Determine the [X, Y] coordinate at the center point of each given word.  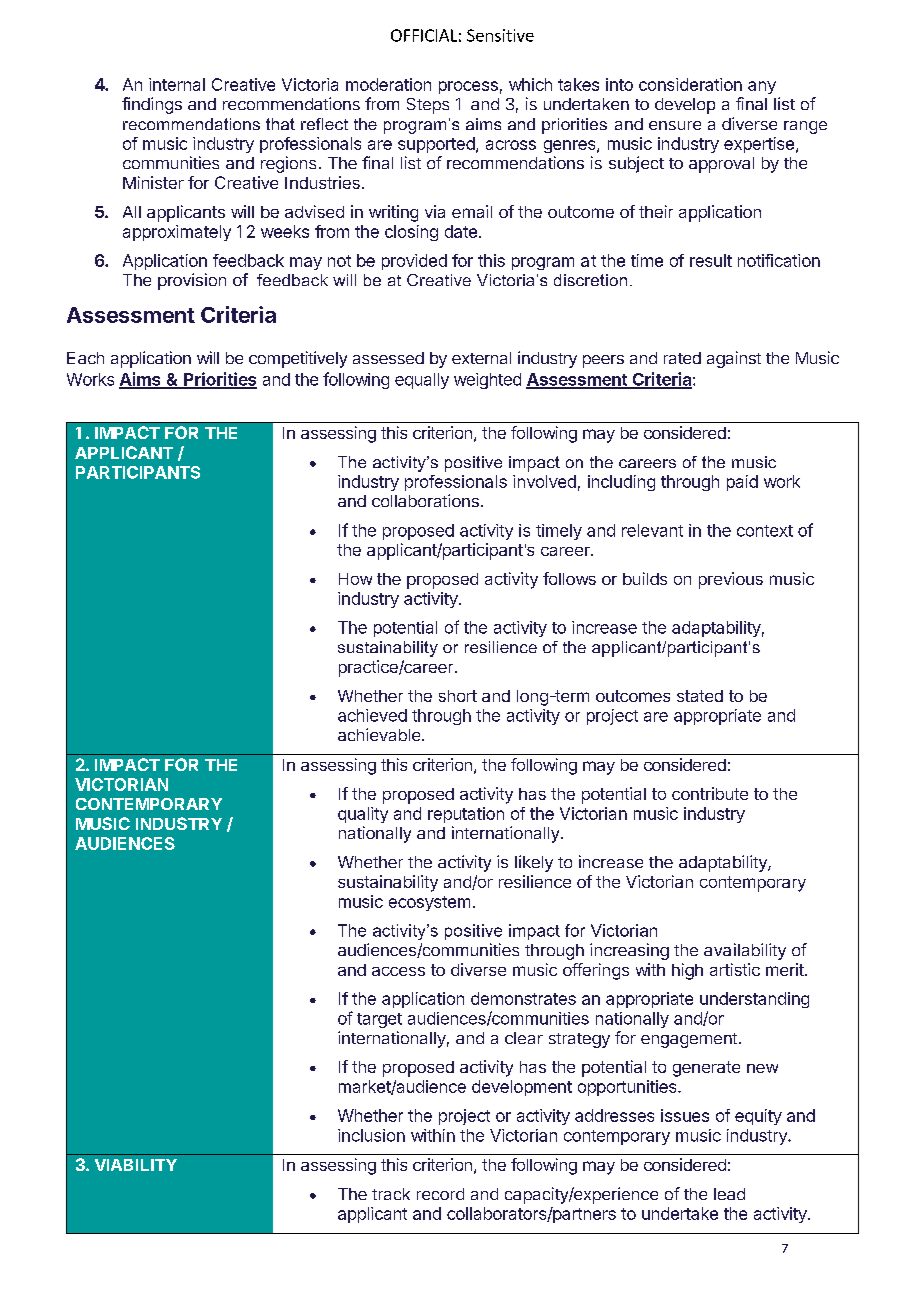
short [458, 696]
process [468, 87]
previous [731, 580]
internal [177, 84]
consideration [690, 84]
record [440, 1194]
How [355, 579]
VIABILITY [136, 1165]
